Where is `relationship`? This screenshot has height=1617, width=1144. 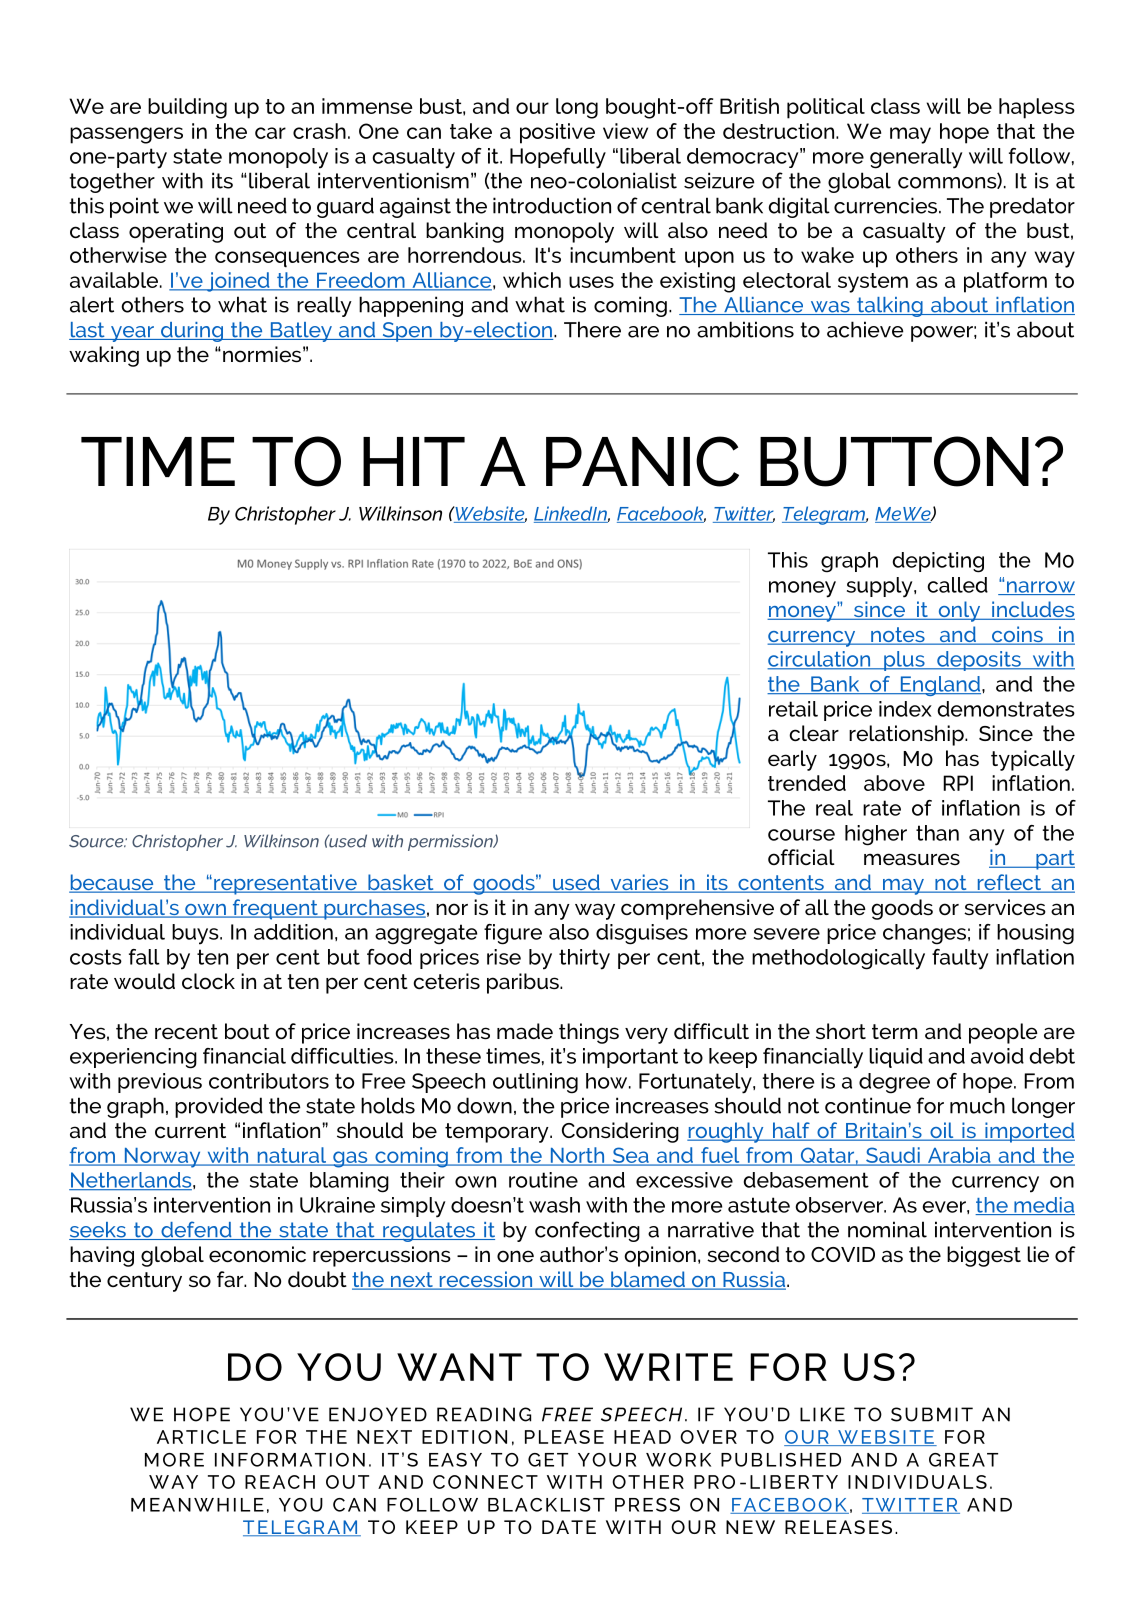
relationship is located at coordinates (907, 735).
